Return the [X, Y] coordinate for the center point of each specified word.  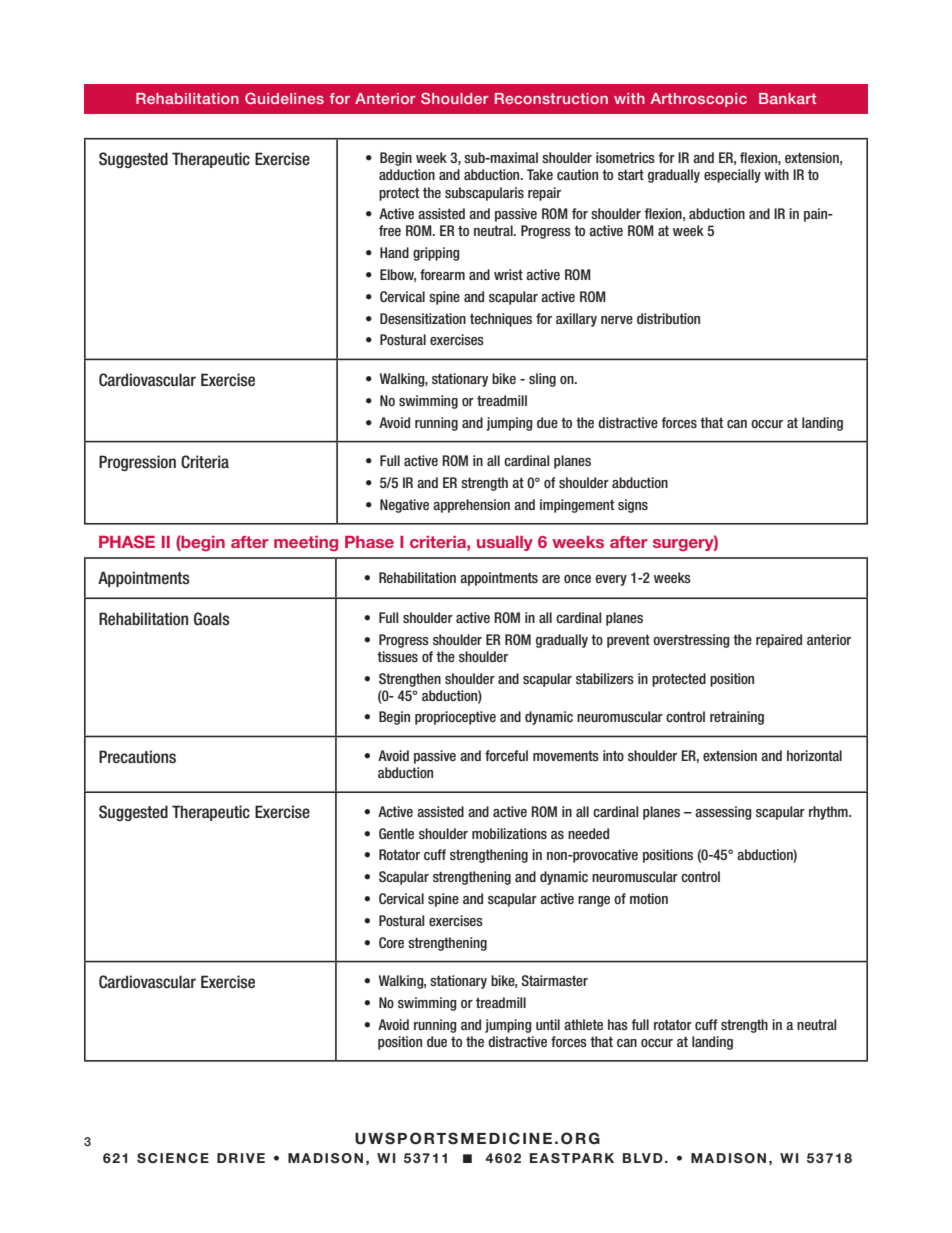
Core [391, 942]
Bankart [787, 98]
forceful [506, 755]
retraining [737, 718]
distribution [668, 318]
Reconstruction [551, 98]
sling [542, 380]
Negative [404, 506]
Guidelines [284, 98]
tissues [397, 656]
